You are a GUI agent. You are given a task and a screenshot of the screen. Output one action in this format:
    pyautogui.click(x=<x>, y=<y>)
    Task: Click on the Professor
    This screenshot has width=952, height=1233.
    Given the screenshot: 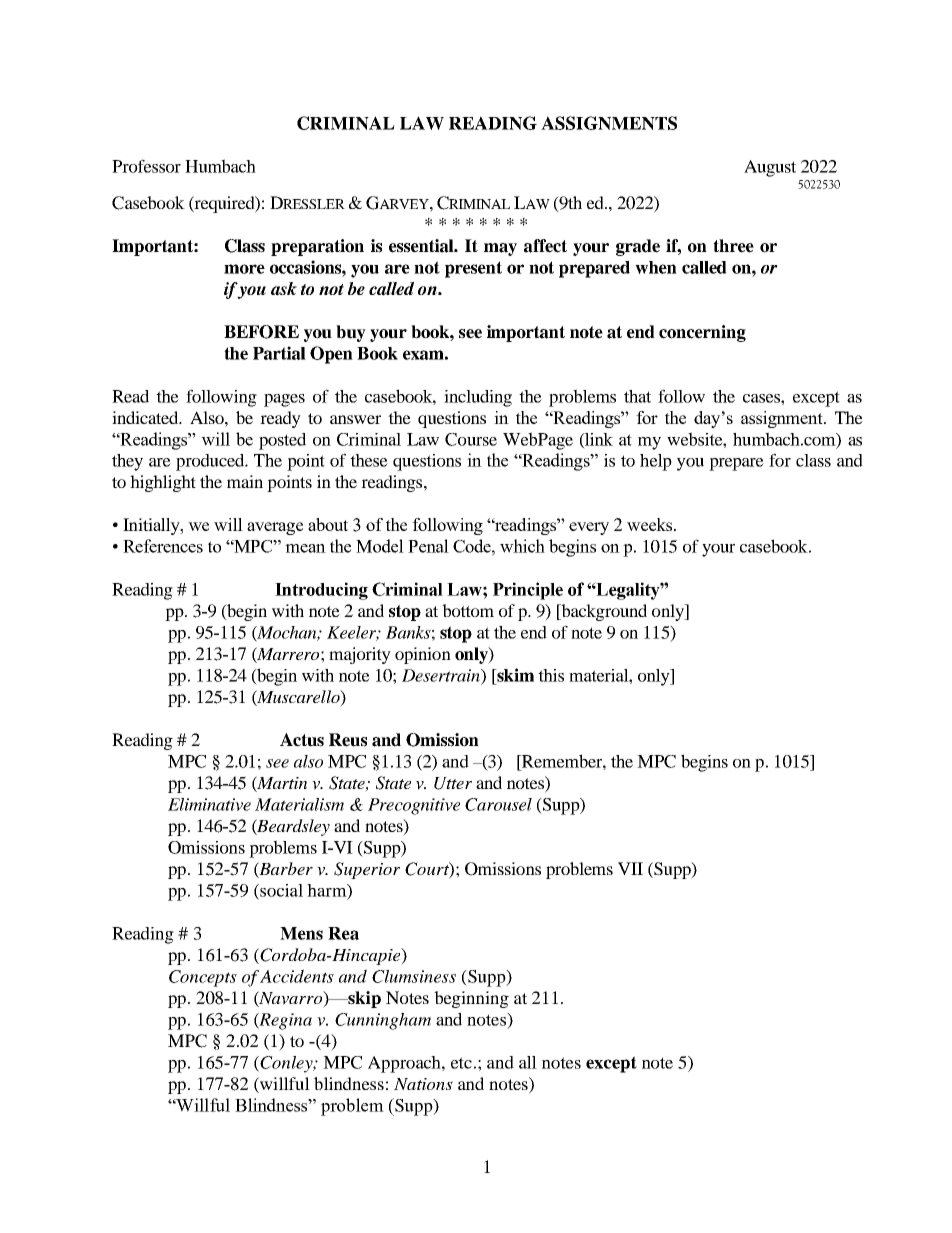 What is the action you would take?
    pyautogui.click(x=146, y=166)
